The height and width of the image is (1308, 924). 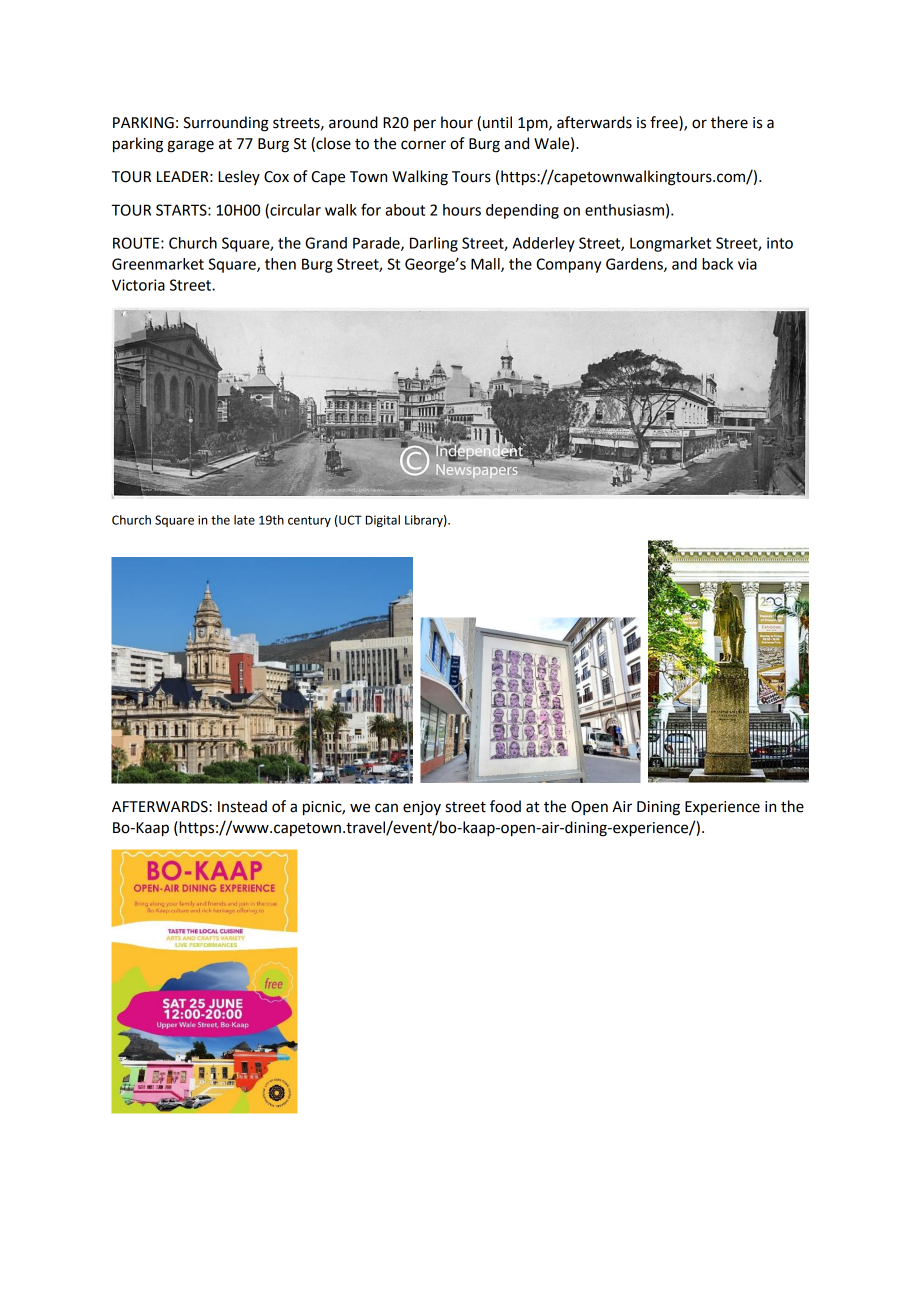 I want to click on food, so click(x=505, y=806).
